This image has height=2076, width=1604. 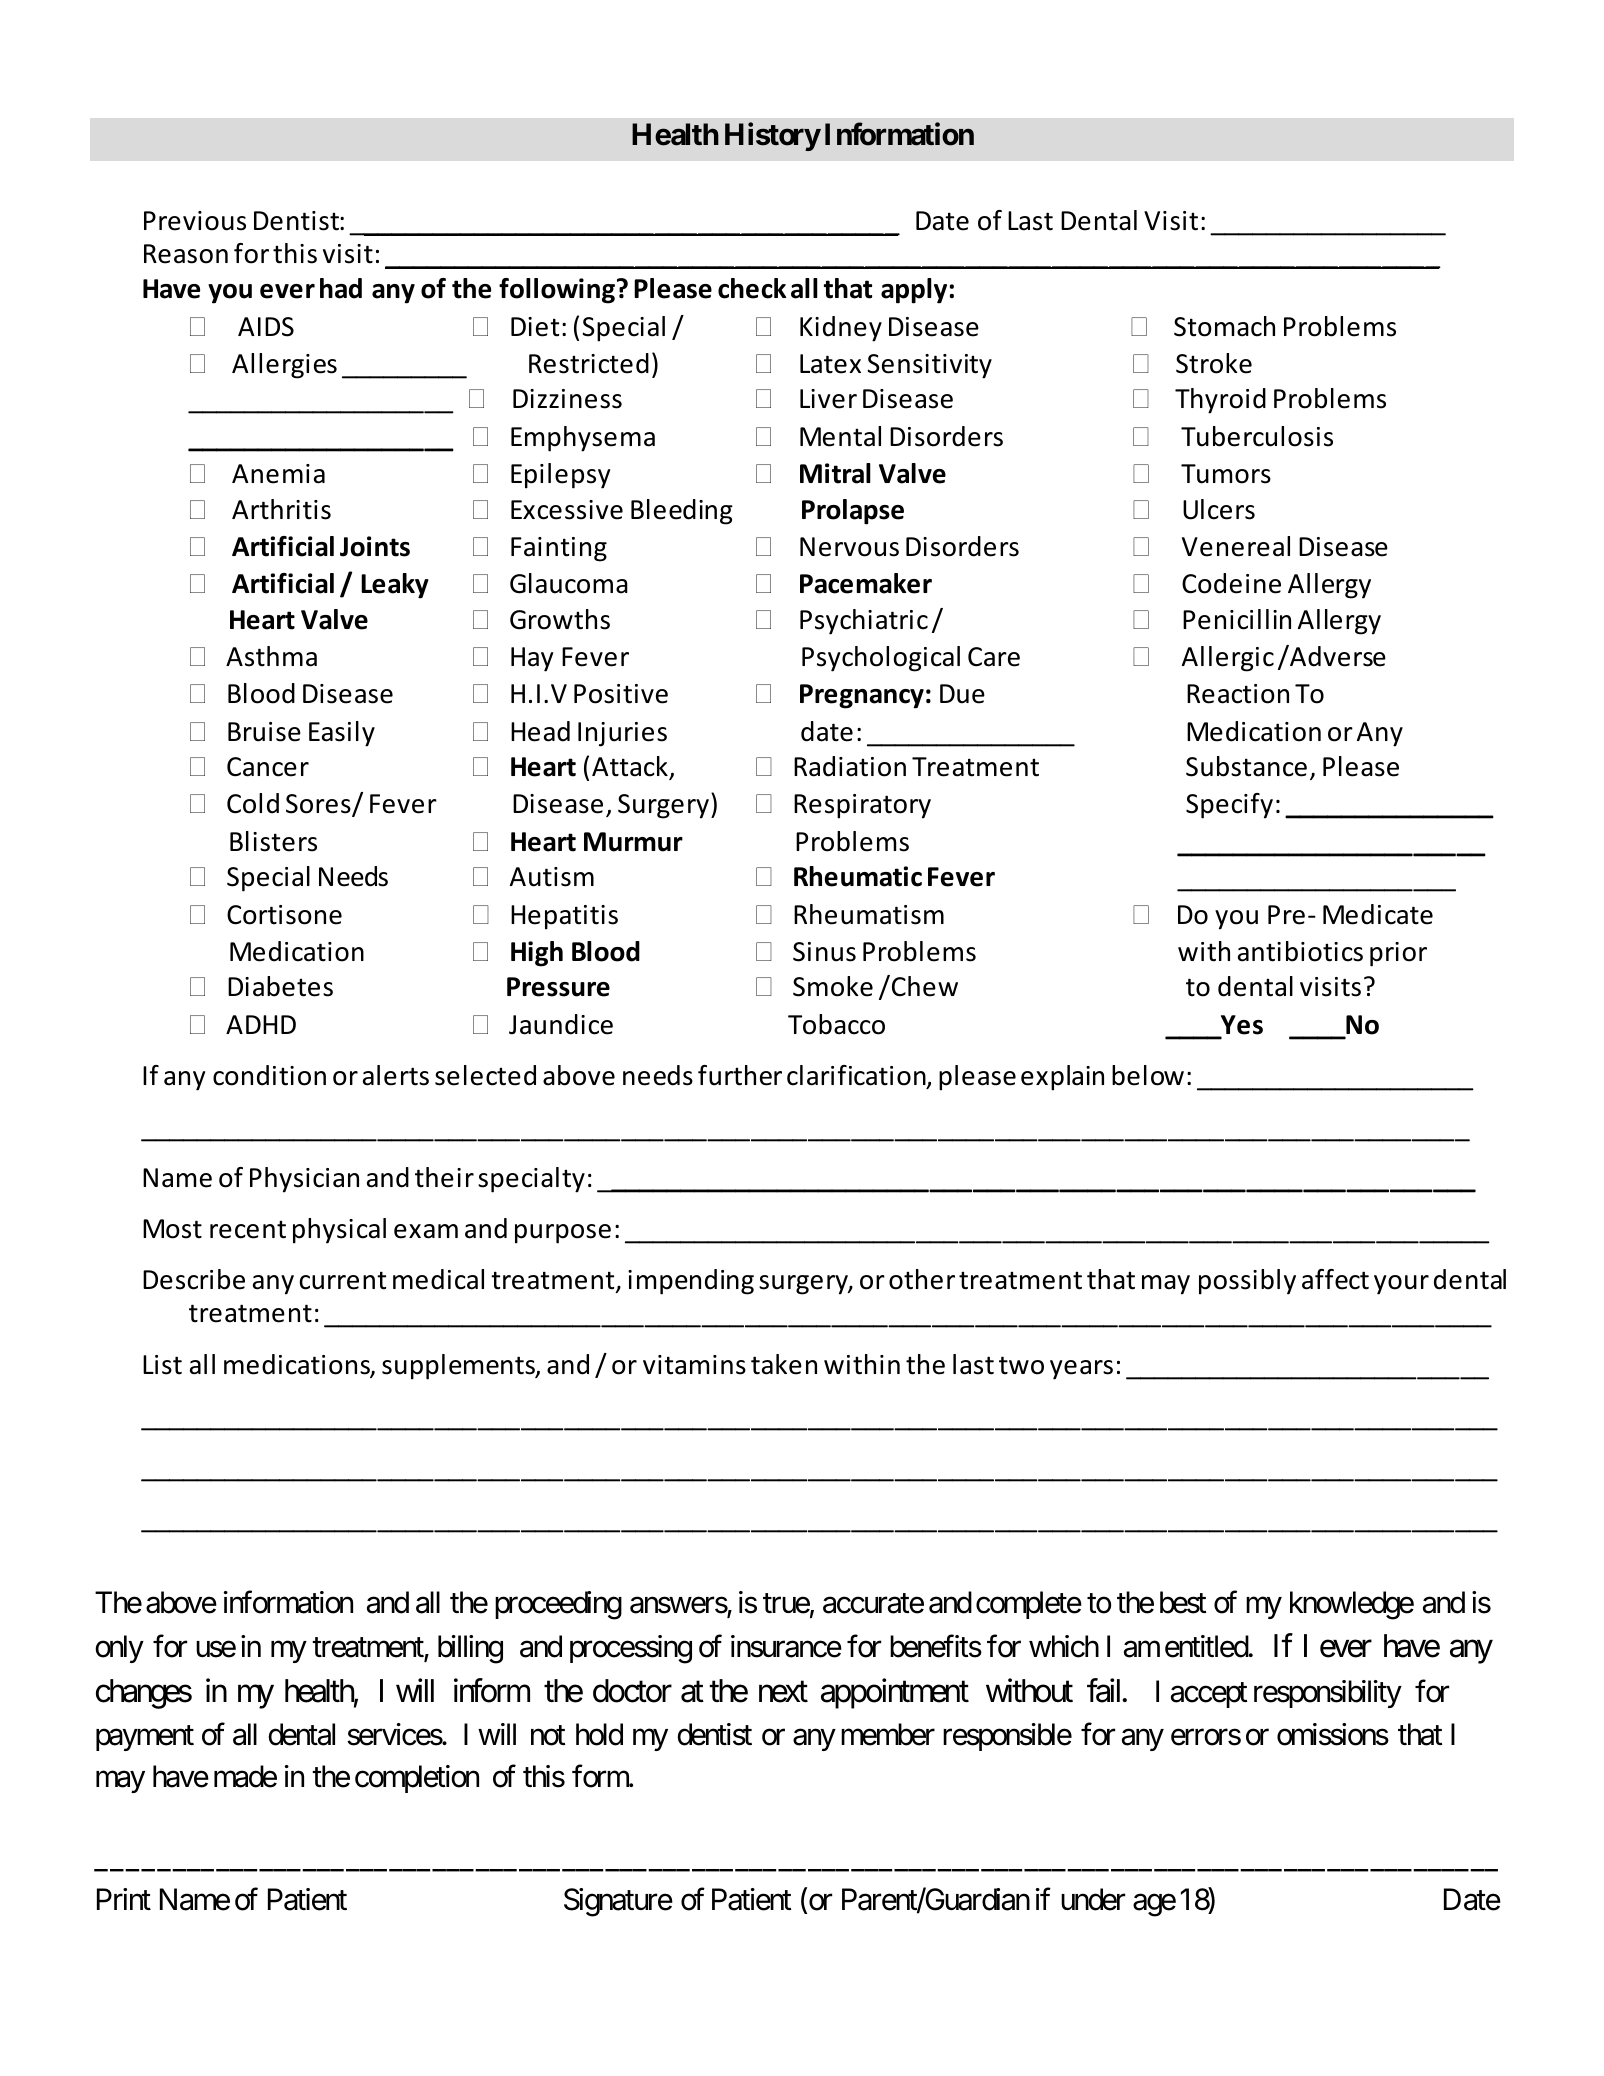 What do you see at coordinates (195, 221) in the image?
I see `Previous` at bounding box center [195, 221].
